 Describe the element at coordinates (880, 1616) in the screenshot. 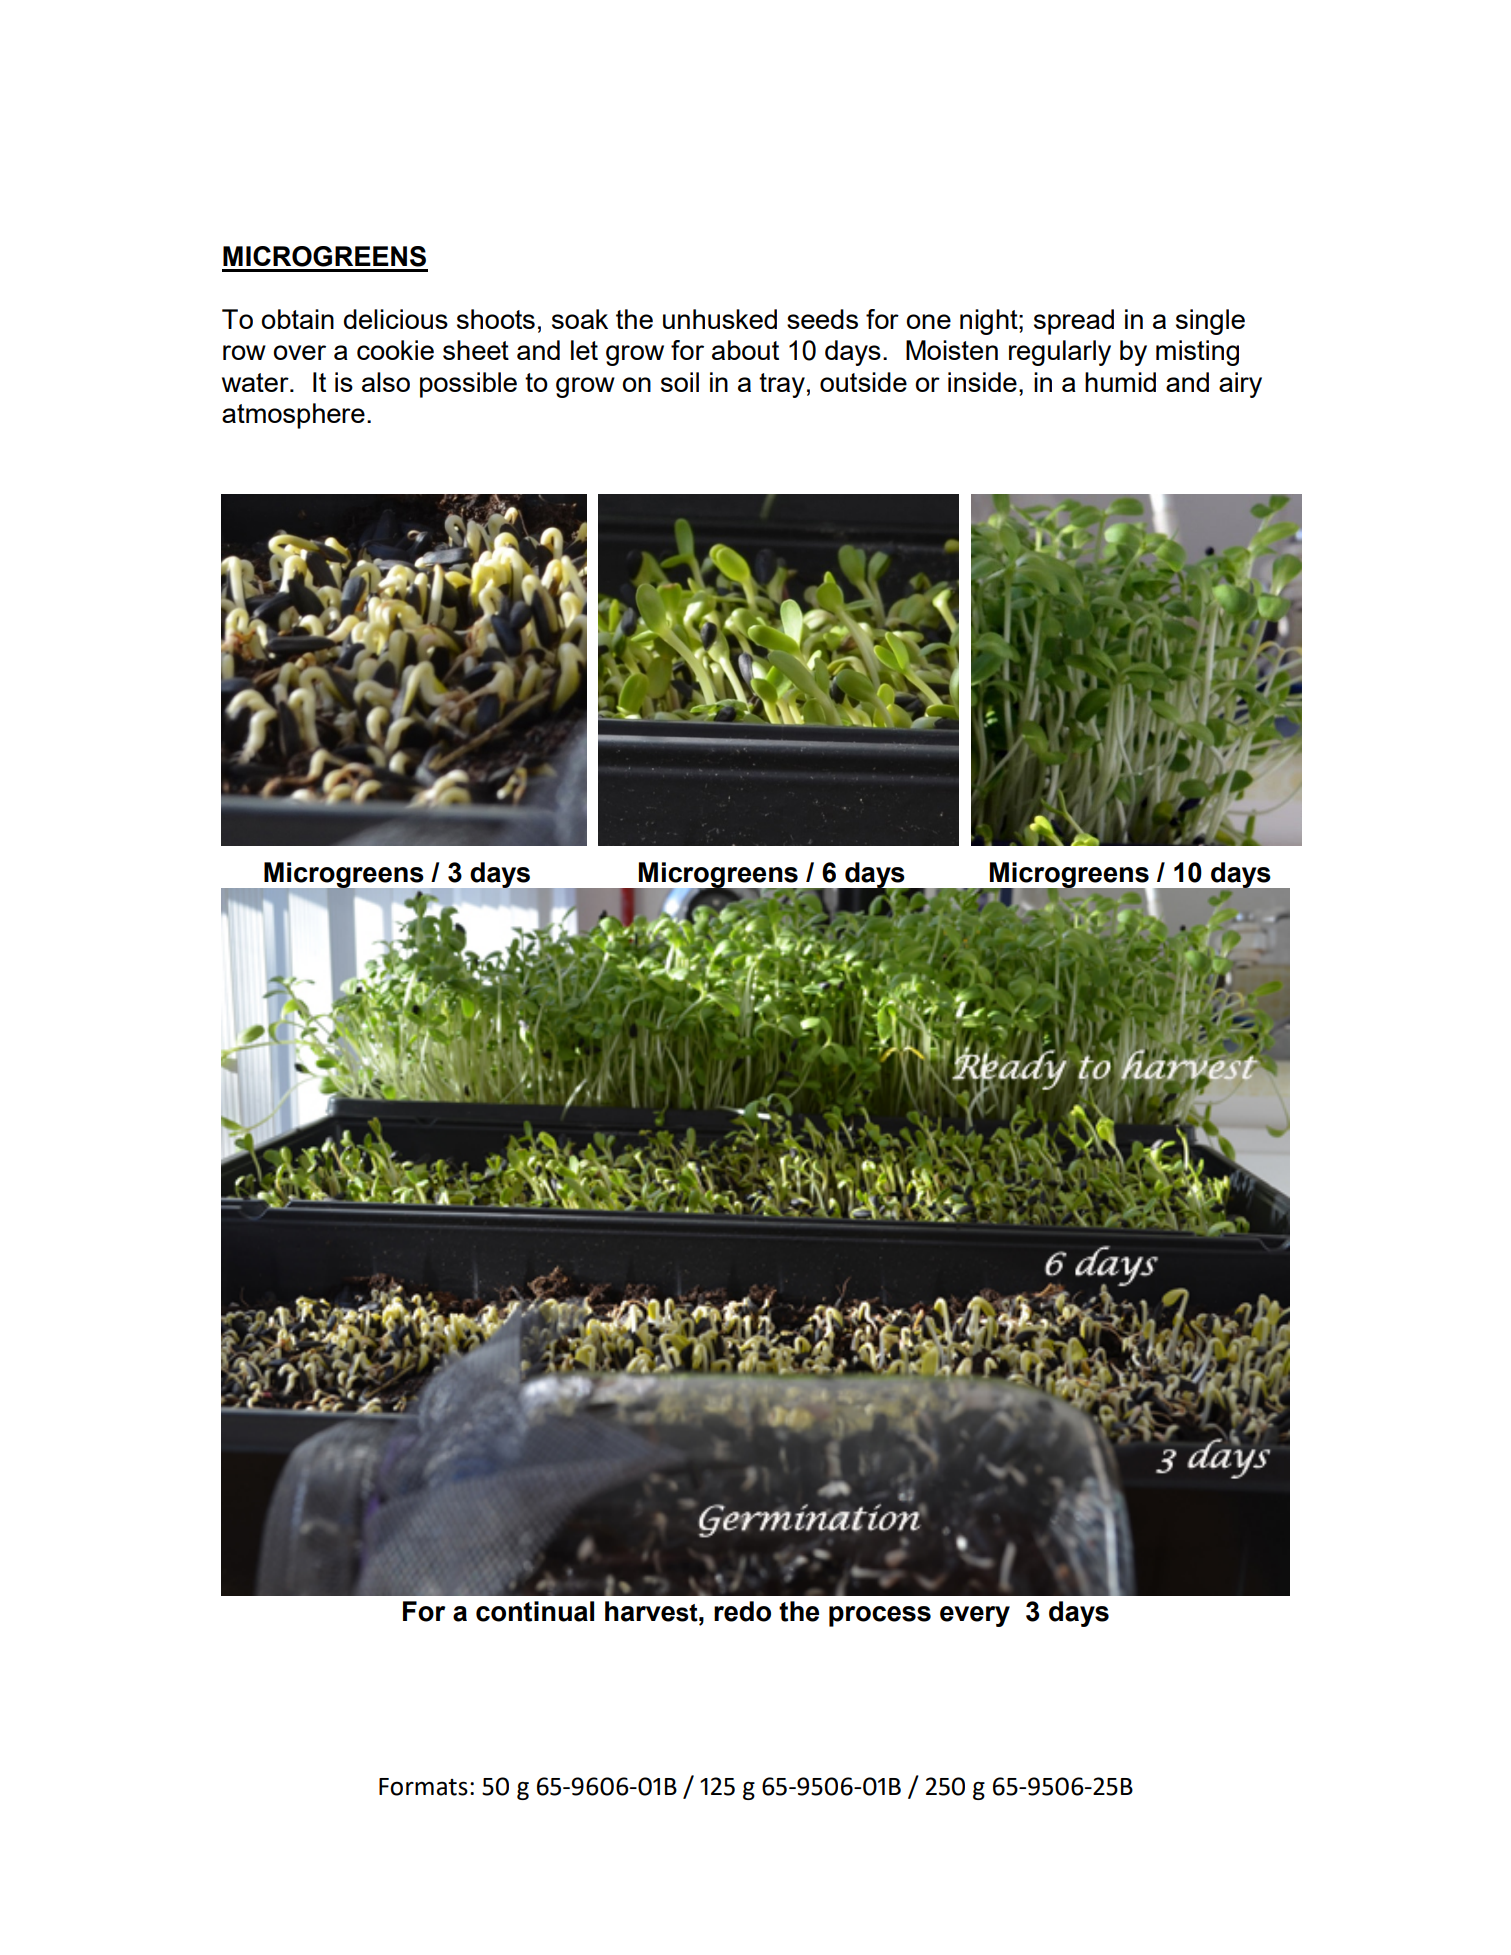

I see `process` at that location.
